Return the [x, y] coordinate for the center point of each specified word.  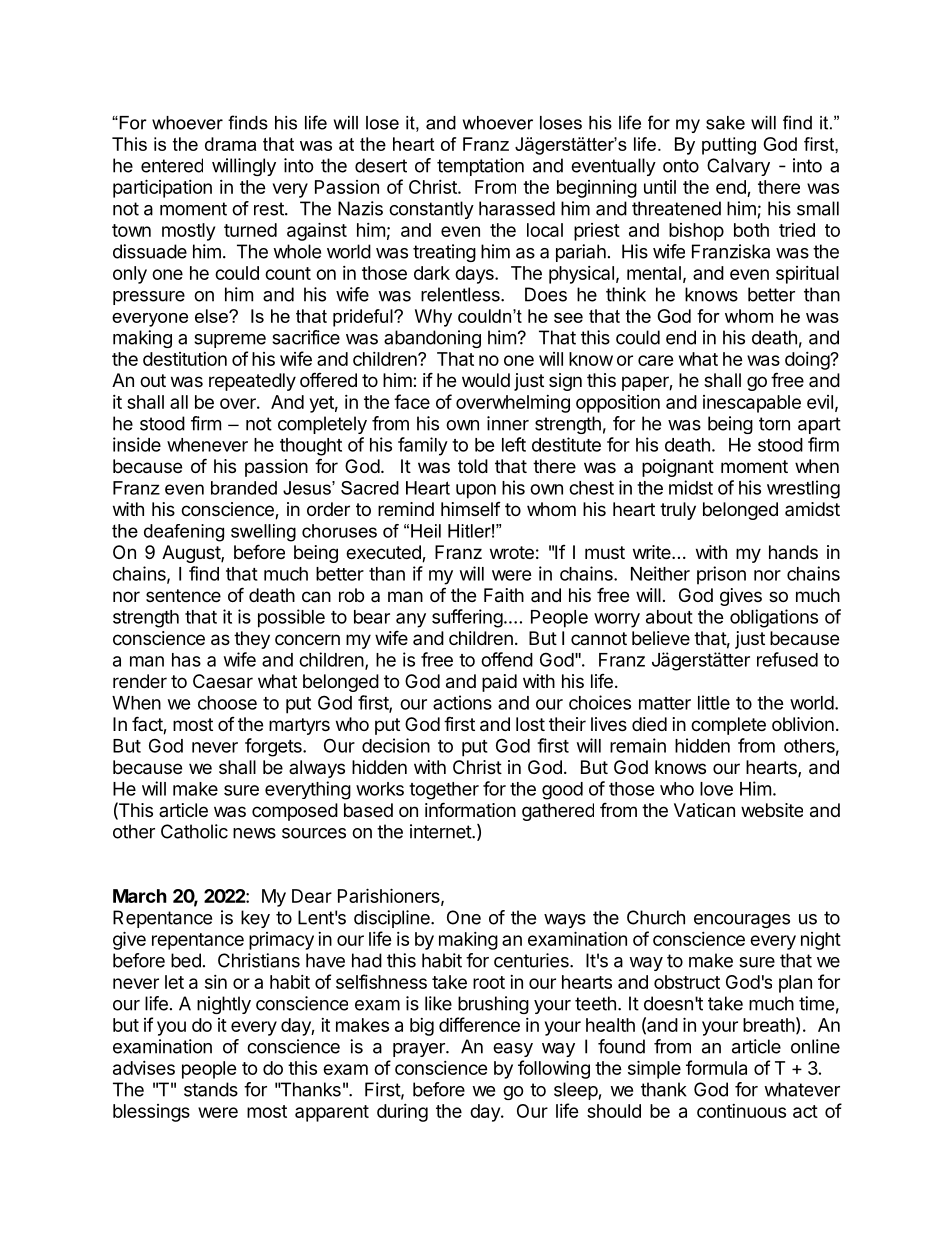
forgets [274, 747]
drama [230, 144]
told [473, 466]
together [444, 791]
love [716, 789]
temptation [480, 167]
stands [211, 1089]
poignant [678, 468]
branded [244, 488]
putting [729, 146]
